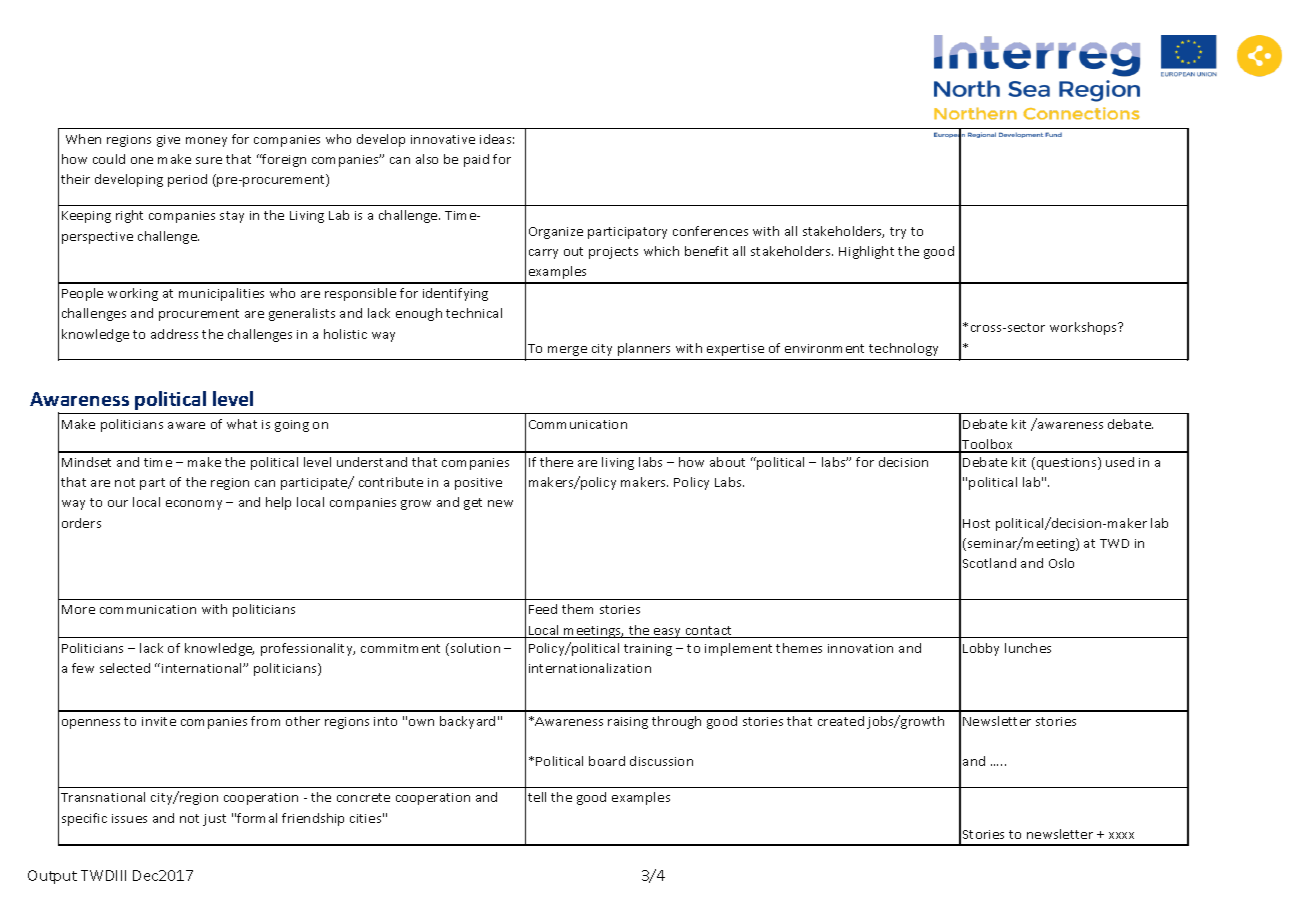  I want to click on address, so click(174, 334).
